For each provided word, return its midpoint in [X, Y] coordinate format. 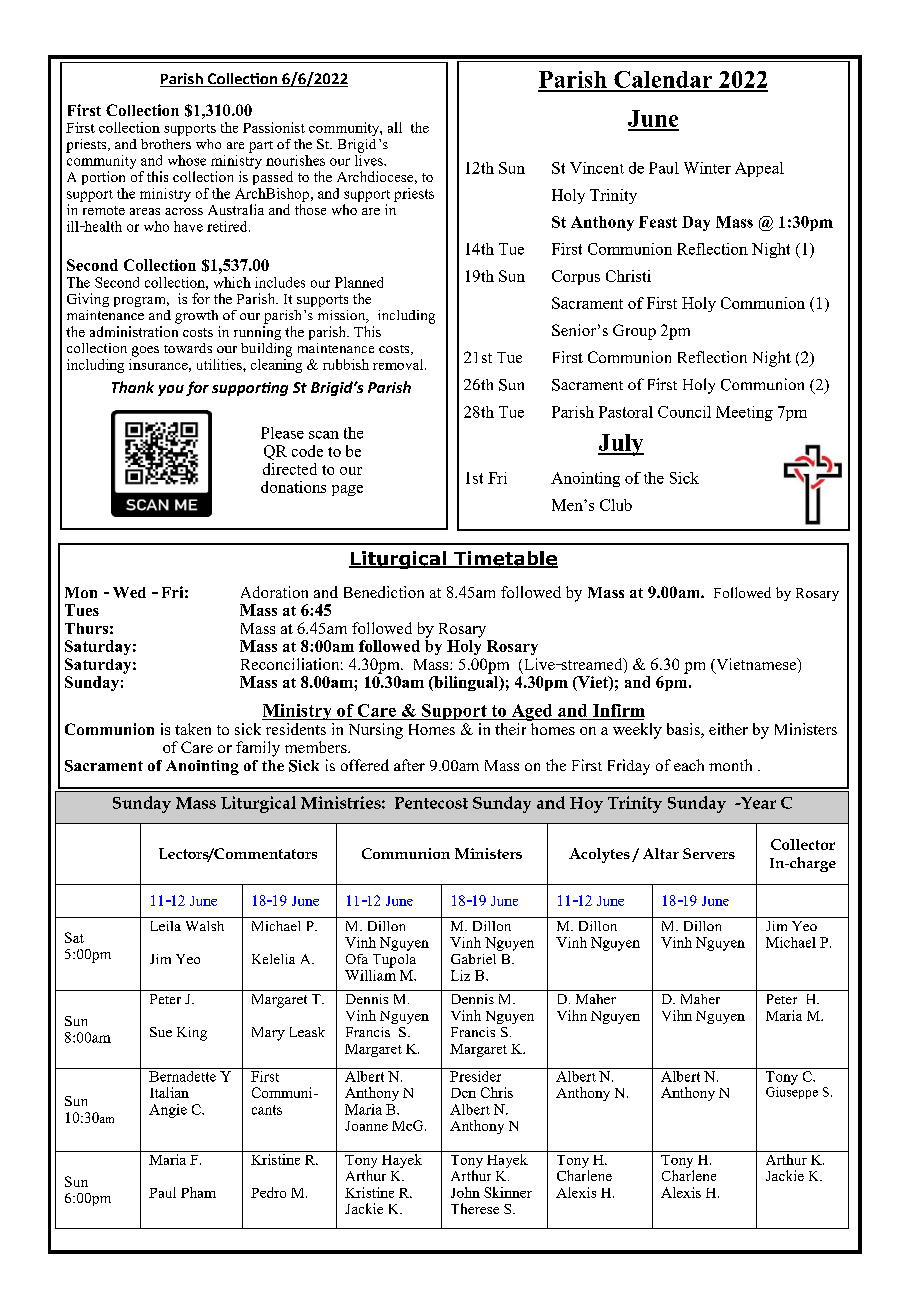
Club [616, 505]
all [395, 127]
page [347, 490]
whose [187, 160]
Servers [709, 853]
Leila [166, 926]
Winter [707, 168]
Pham [198, 1192]
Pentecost [431, 803]
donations [293, 487]
